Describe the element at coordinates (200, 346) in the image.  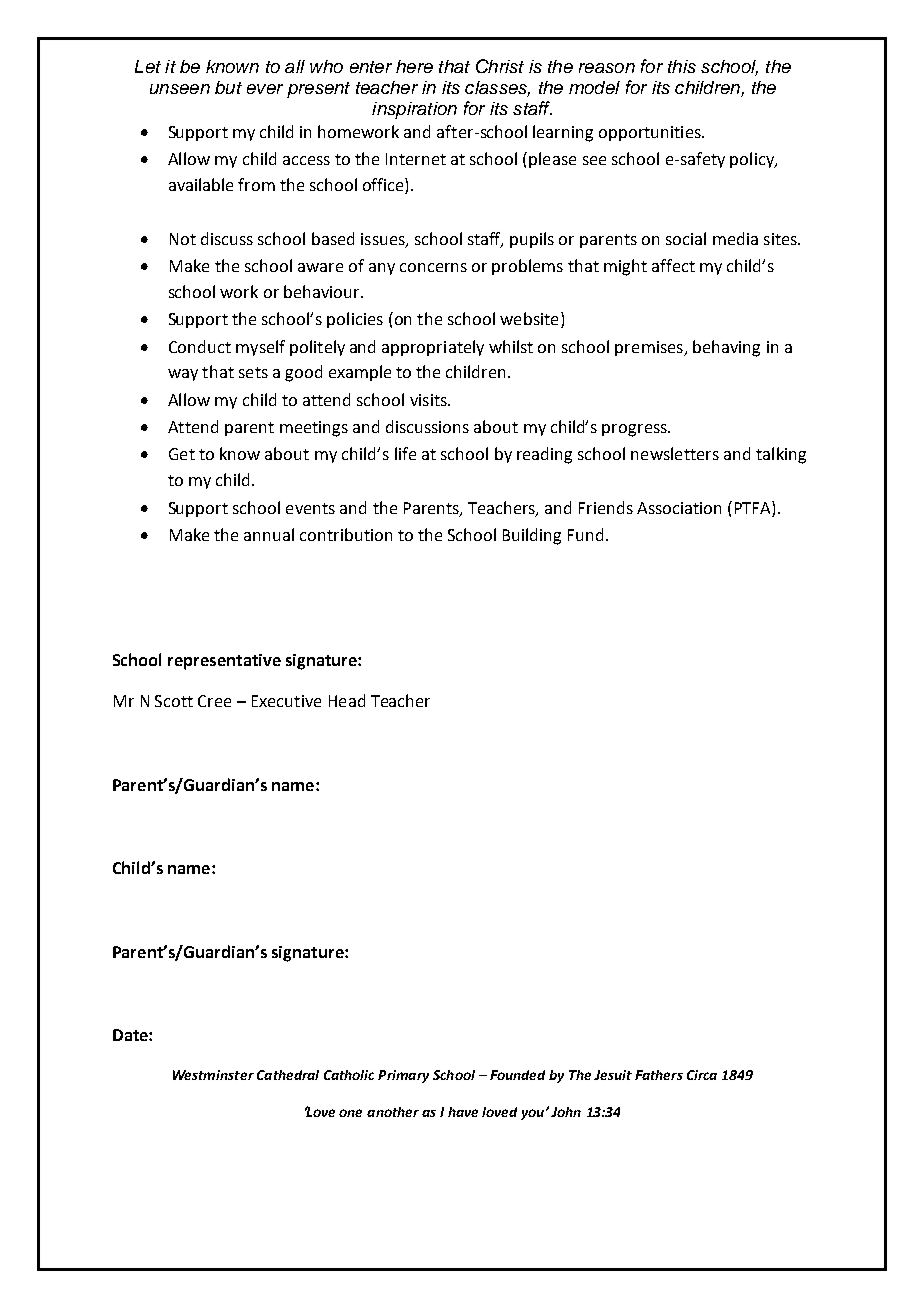
I see `Conduct` at that location.
